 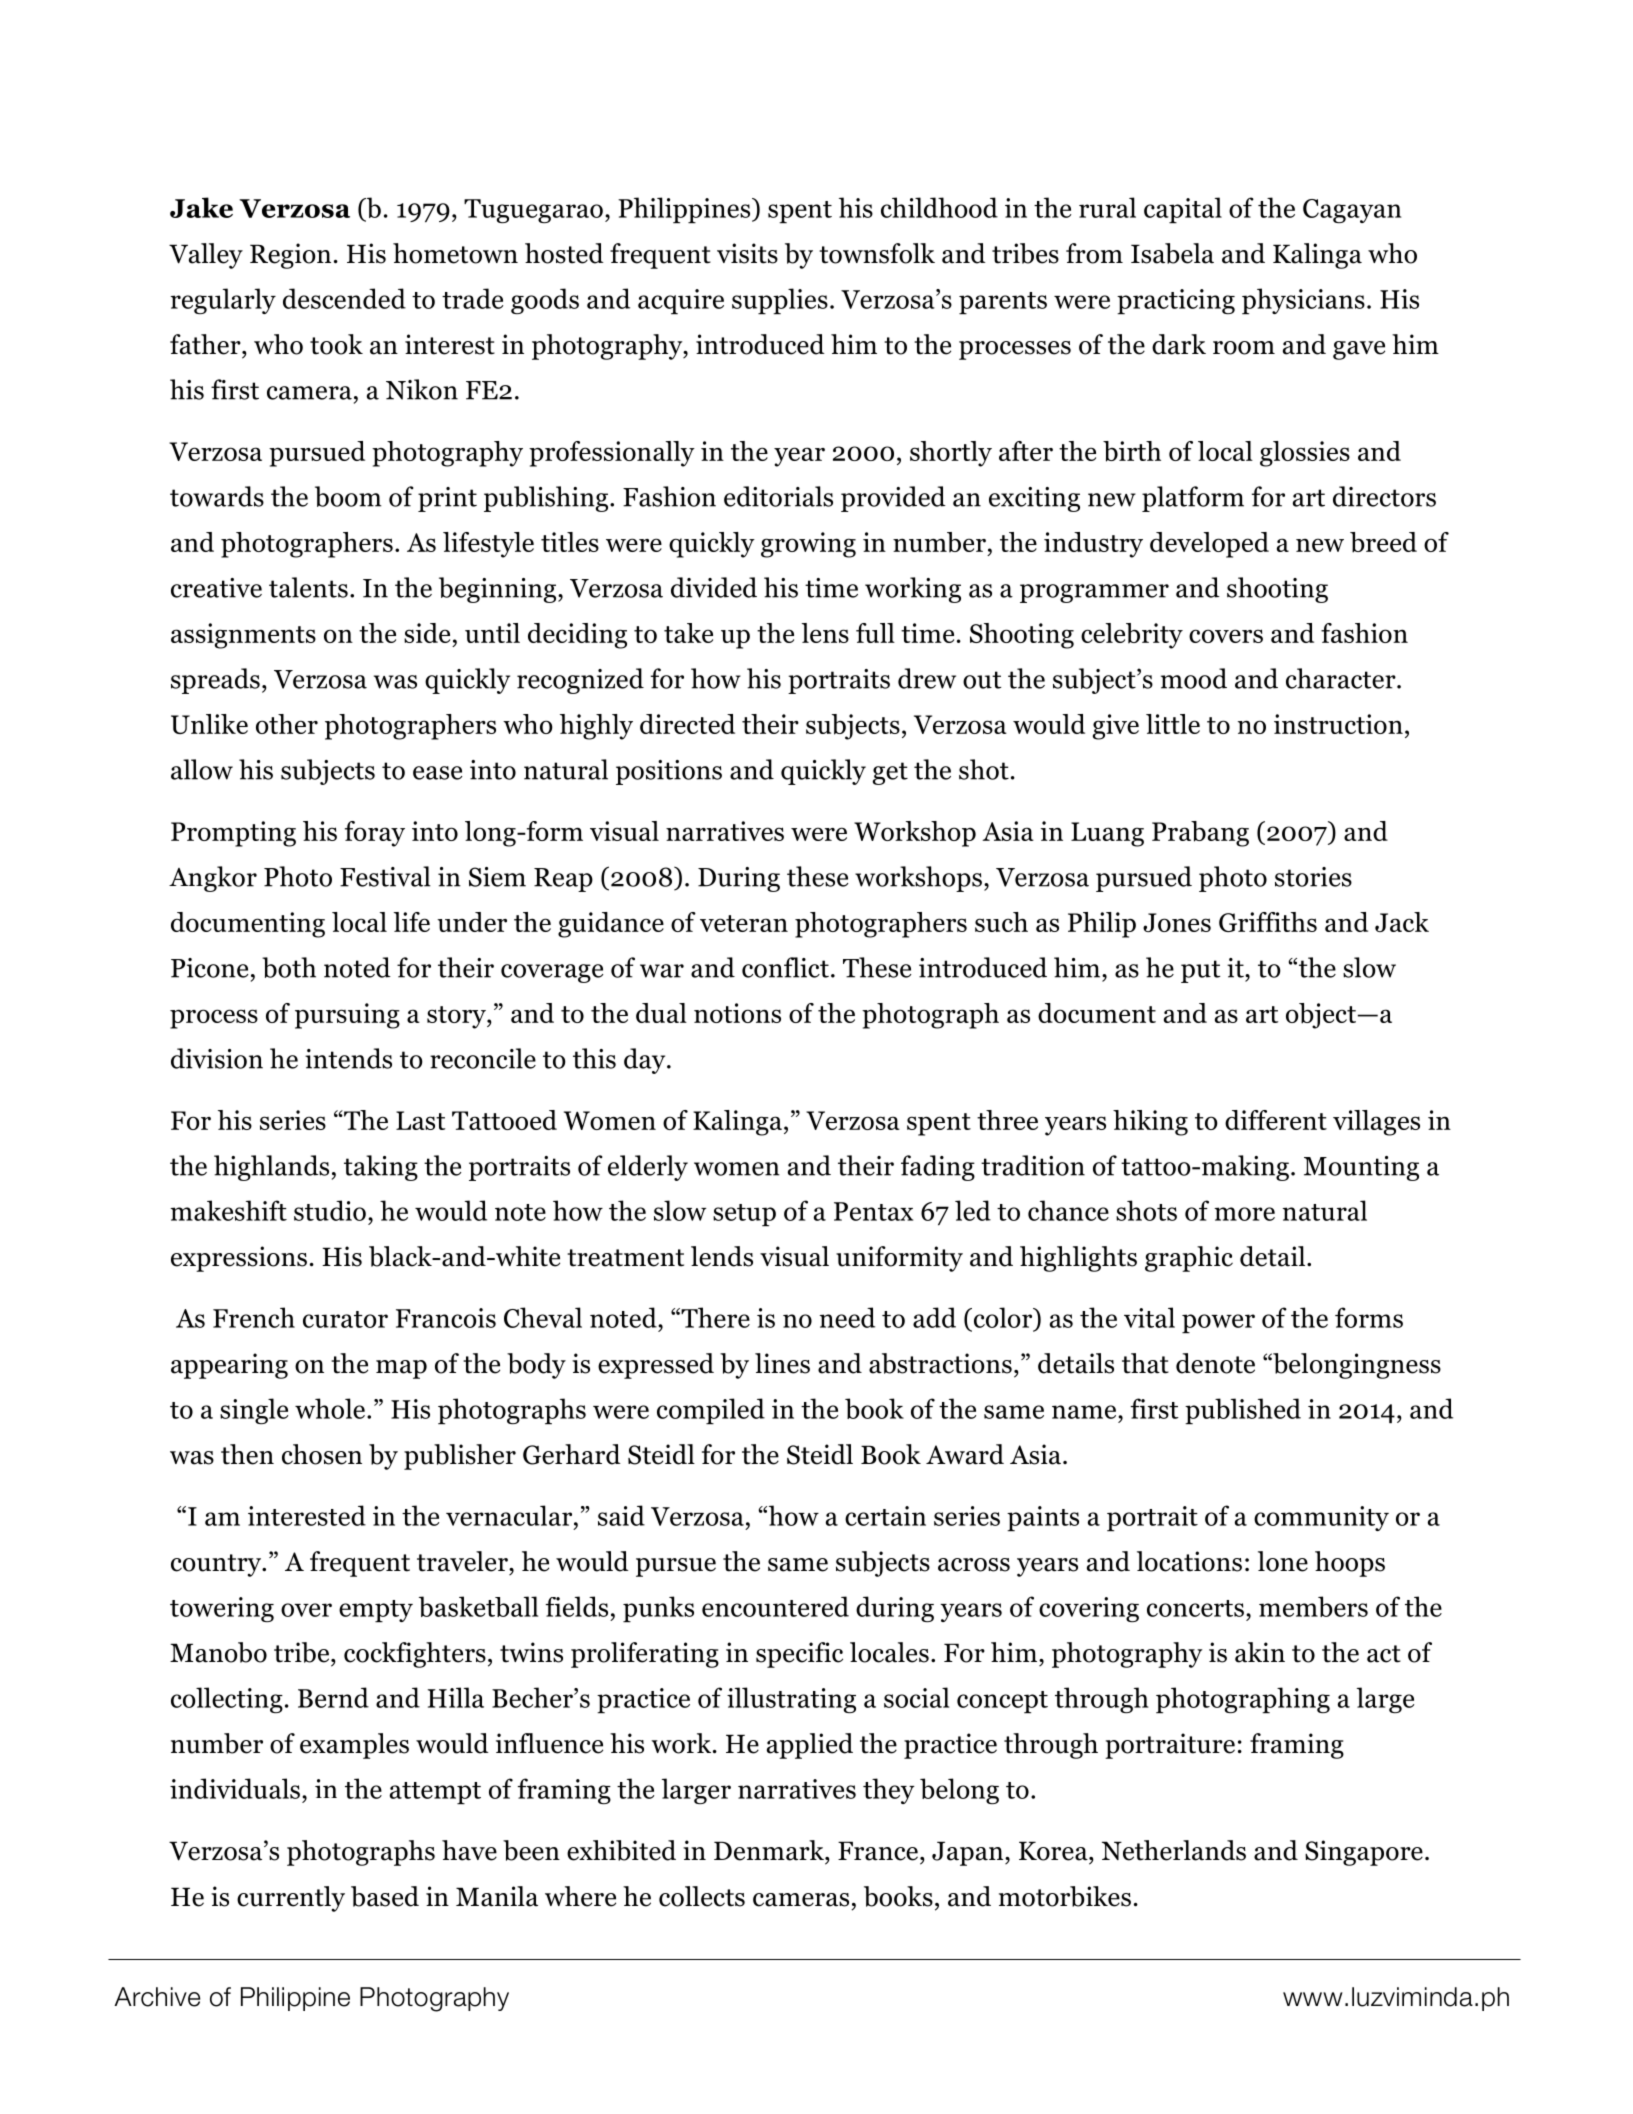 I want to click on whole, so click(x=330, y=1408).
